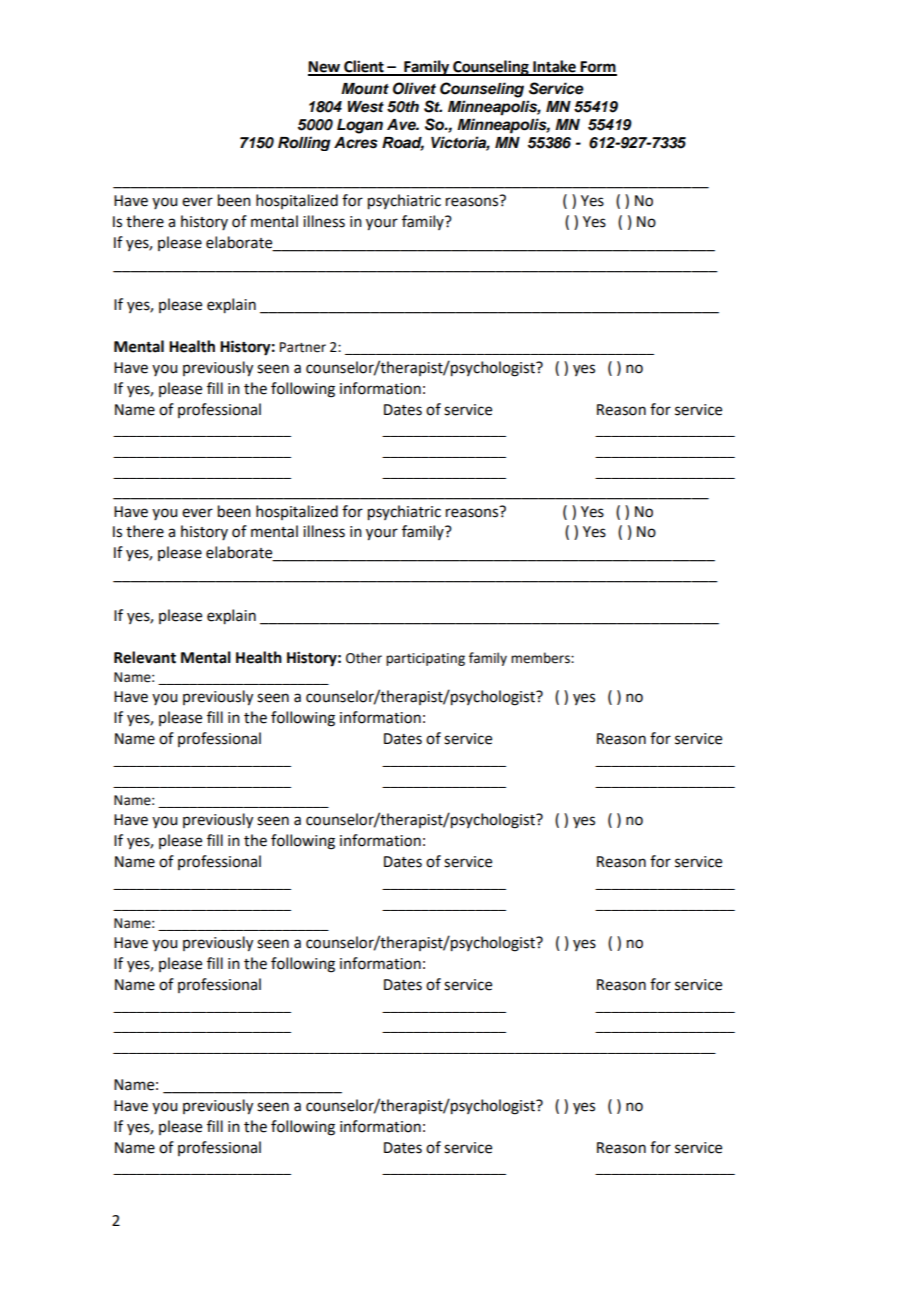 This screenshot has width=924, height=1307. I want to click on Other, so click(364, 658).
